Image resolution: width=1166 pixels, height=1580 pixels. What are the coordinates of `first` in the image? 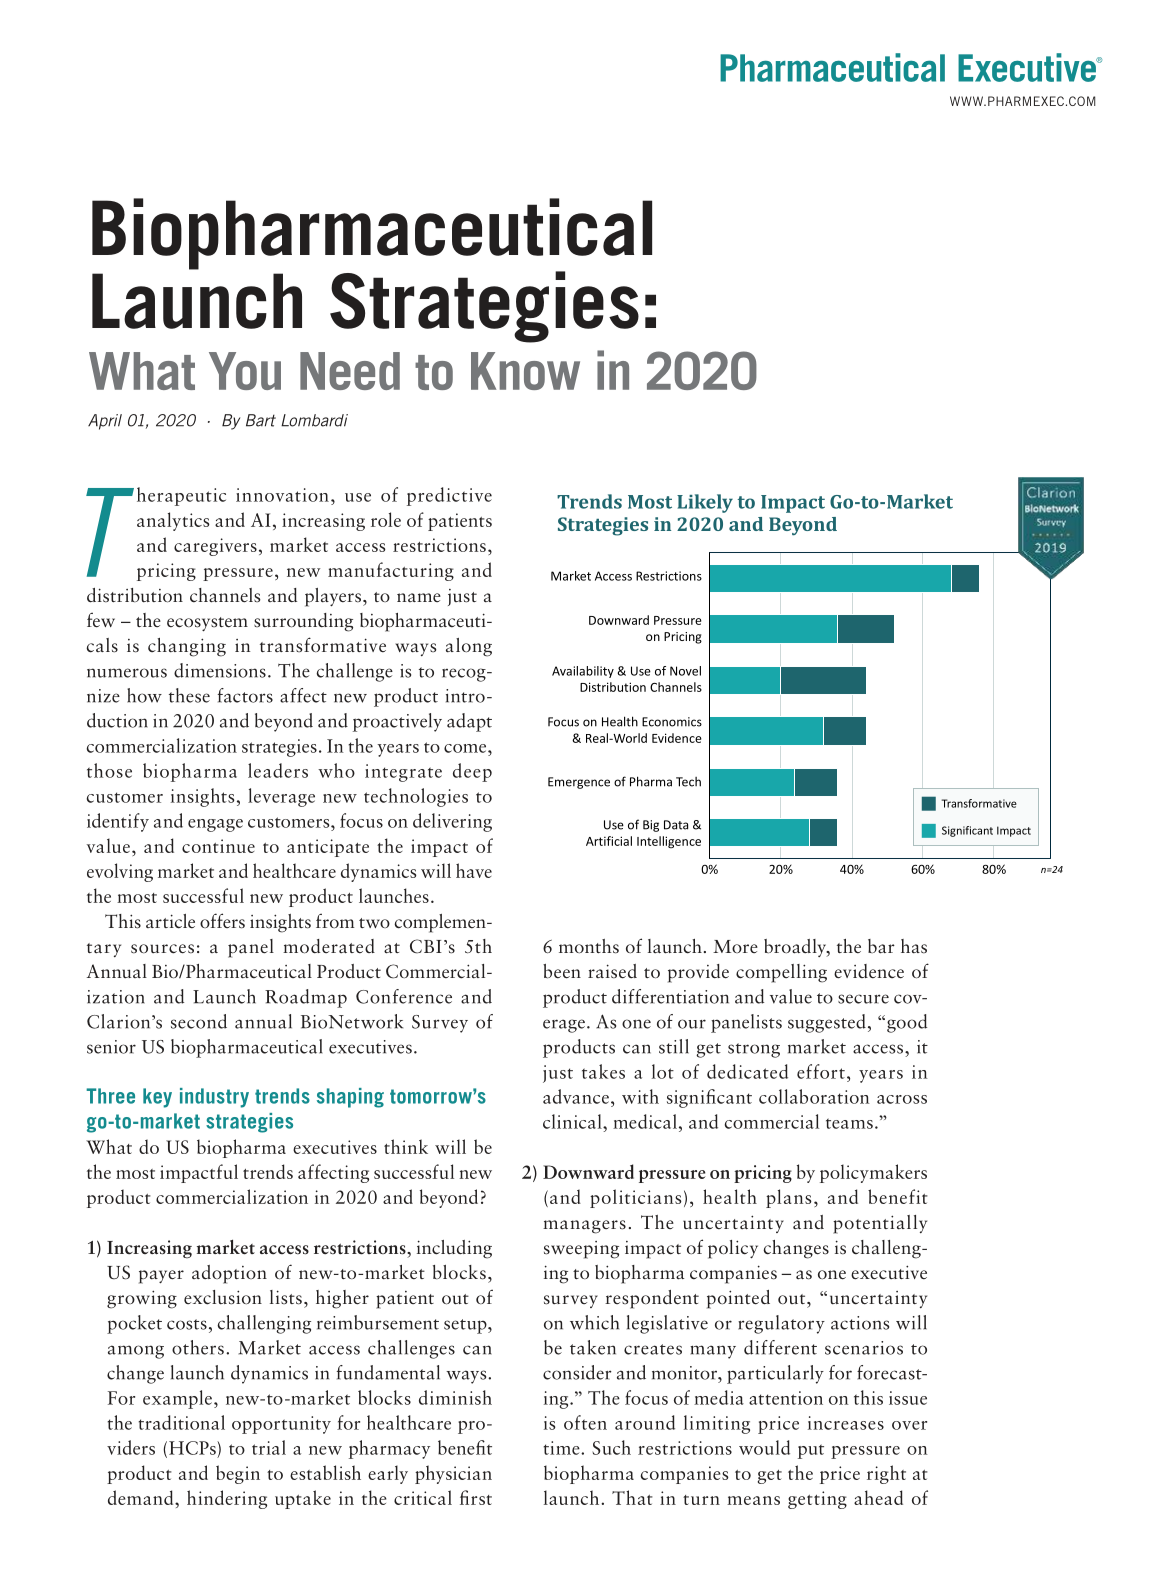 It's located at (476, 1497).
